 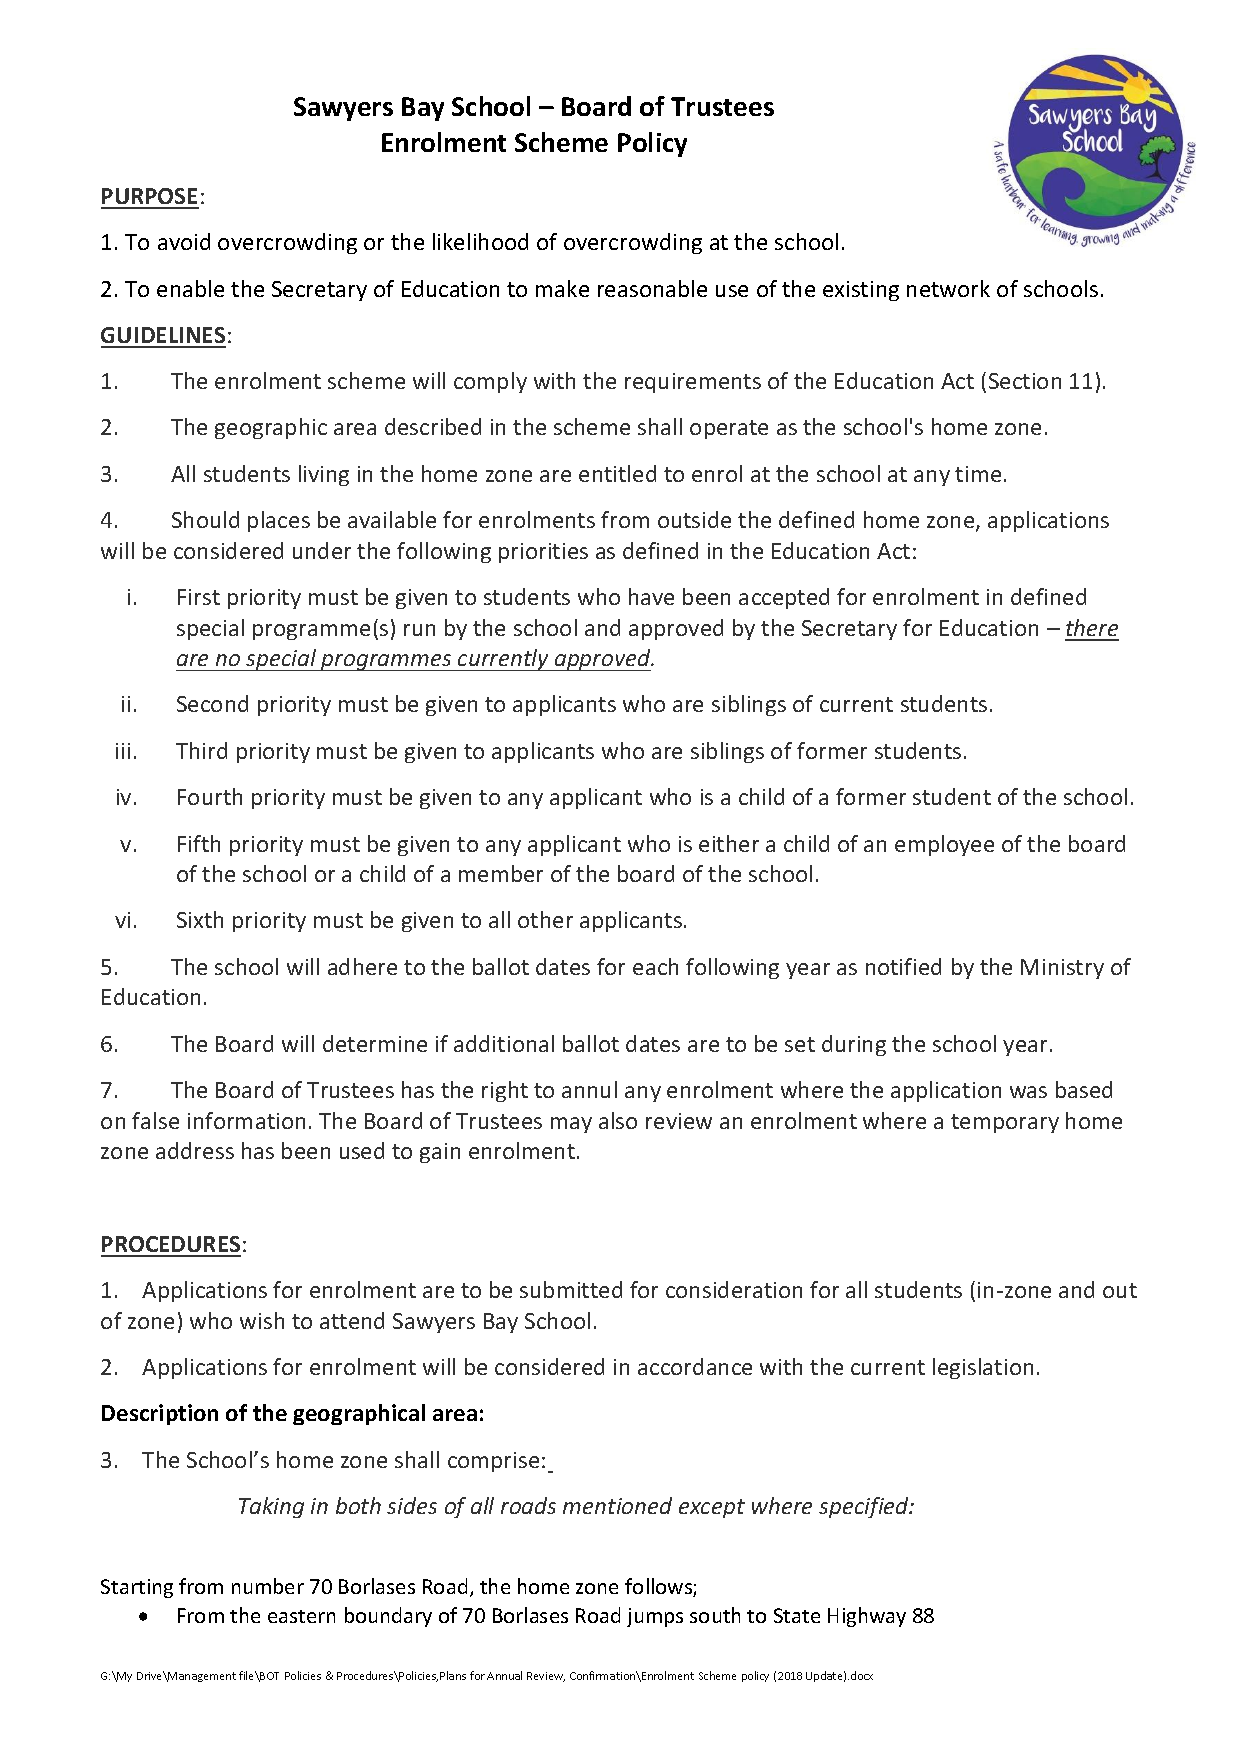 I want to click on Sixth, so click(x=200, y=919).
